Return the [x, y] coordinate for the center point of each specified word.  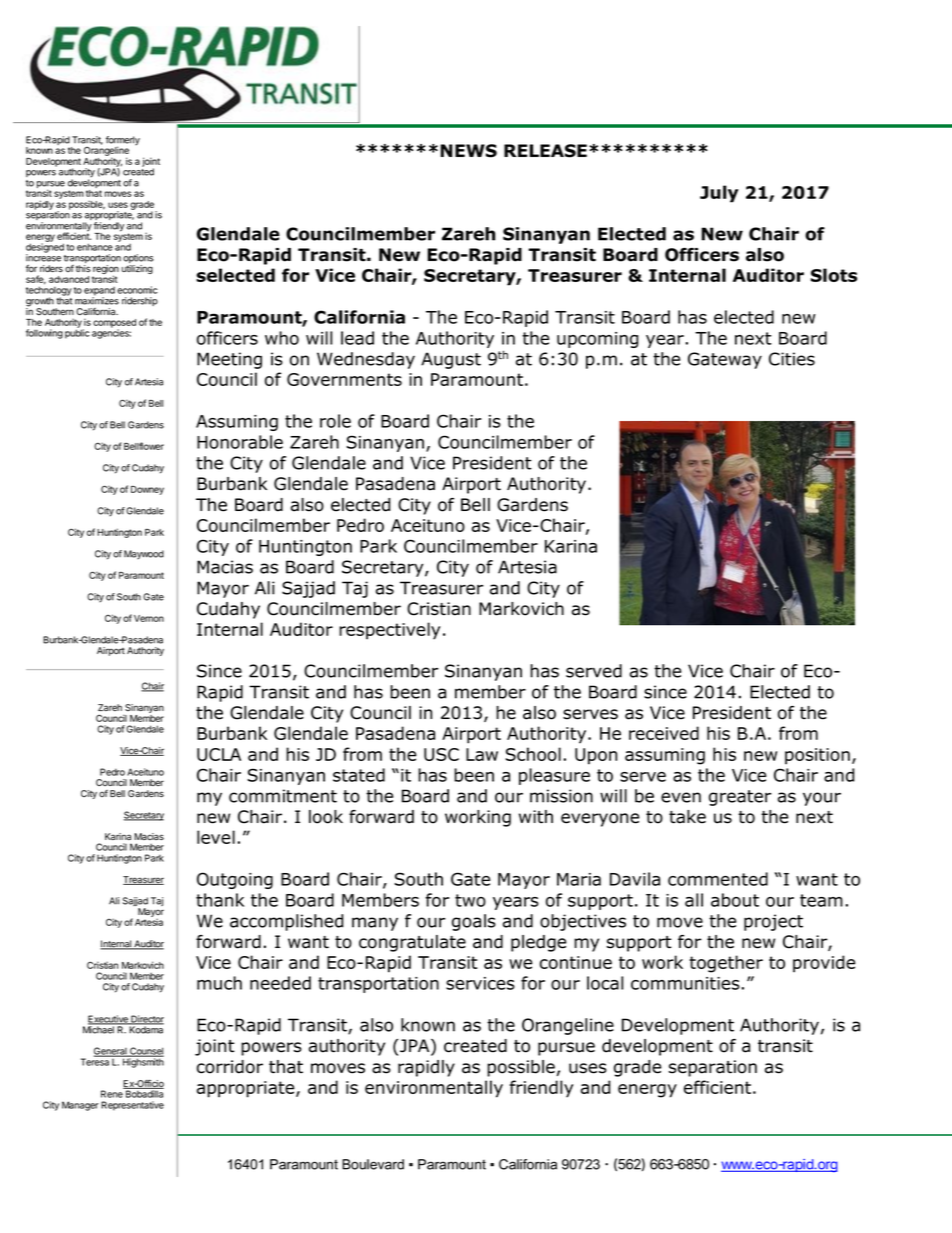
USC [441, 754]
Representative [132, 1106]
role [335, 421]
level [216, 837]
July [719, 194]
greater [740, 798]
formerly [123, 142]
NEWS [468, 151]
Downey [147, 490]
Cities [792, 359]
